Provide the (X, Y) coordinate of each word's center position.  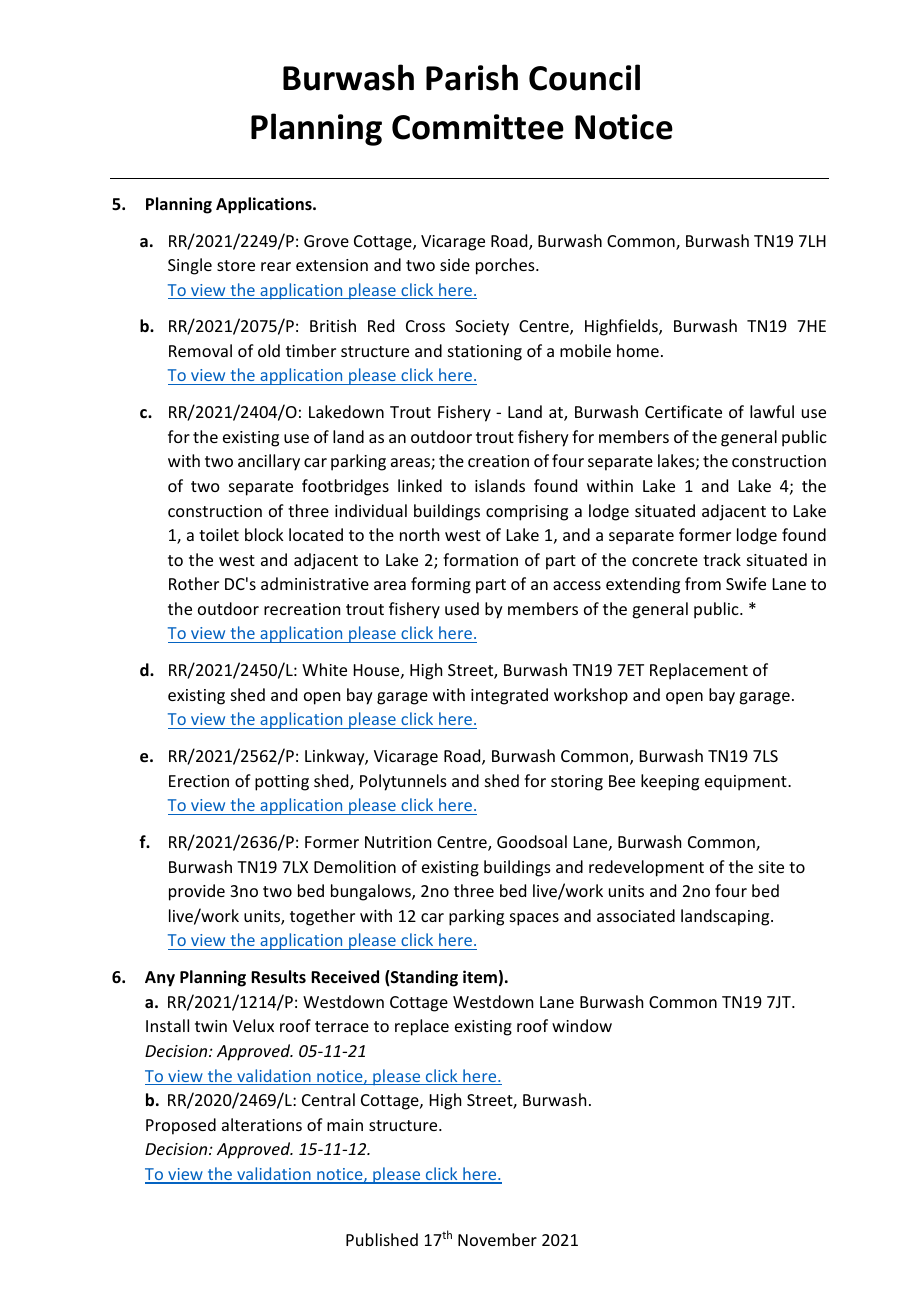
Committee (478, 127)
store (236, 265)
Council (584, 77)
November (497, 1239)
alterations (262, 1124)
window (582, 1025)
